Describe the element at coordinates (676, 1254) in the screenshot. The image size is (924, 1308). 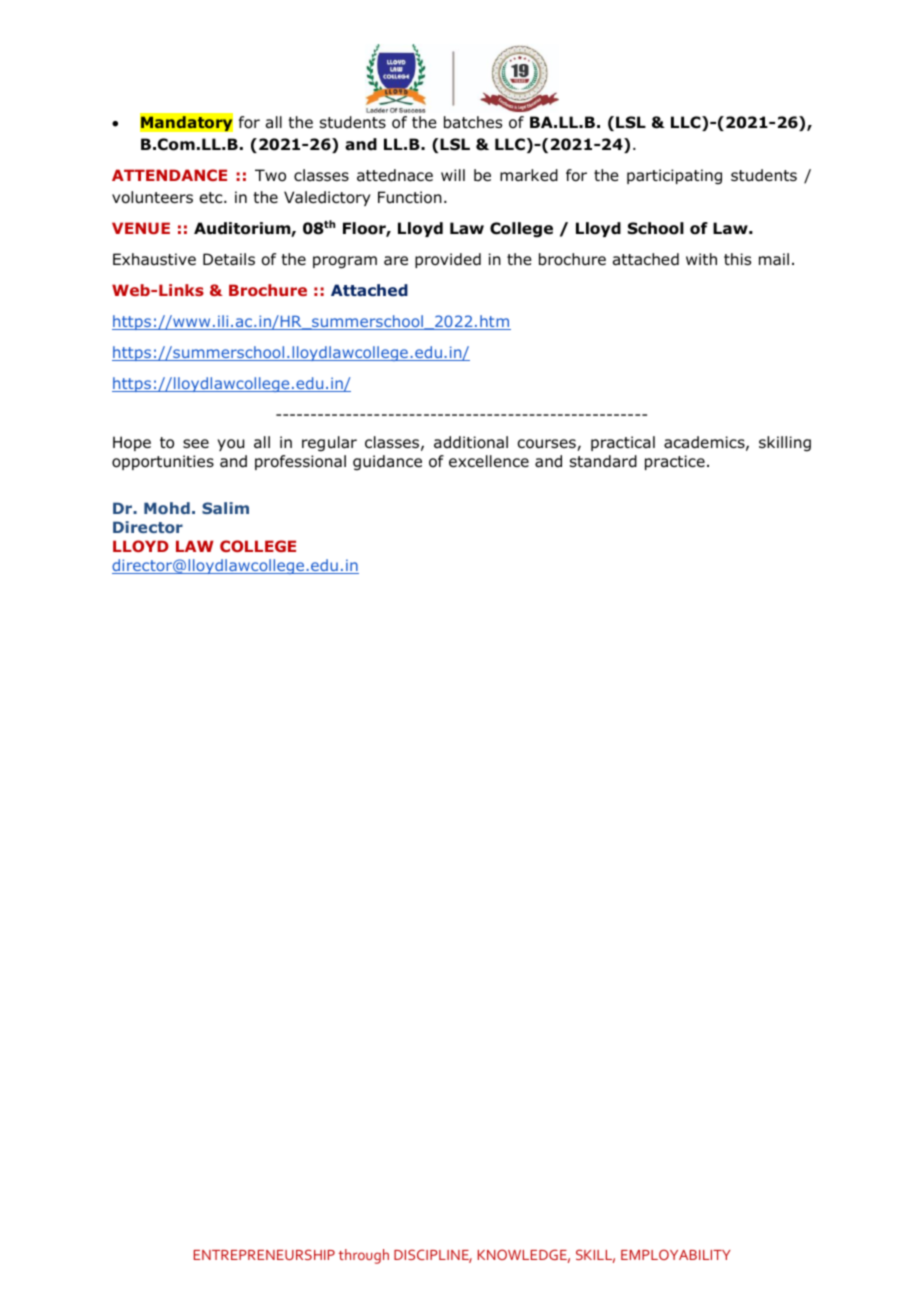
I see `EMPLOYABILITY` at that location.
